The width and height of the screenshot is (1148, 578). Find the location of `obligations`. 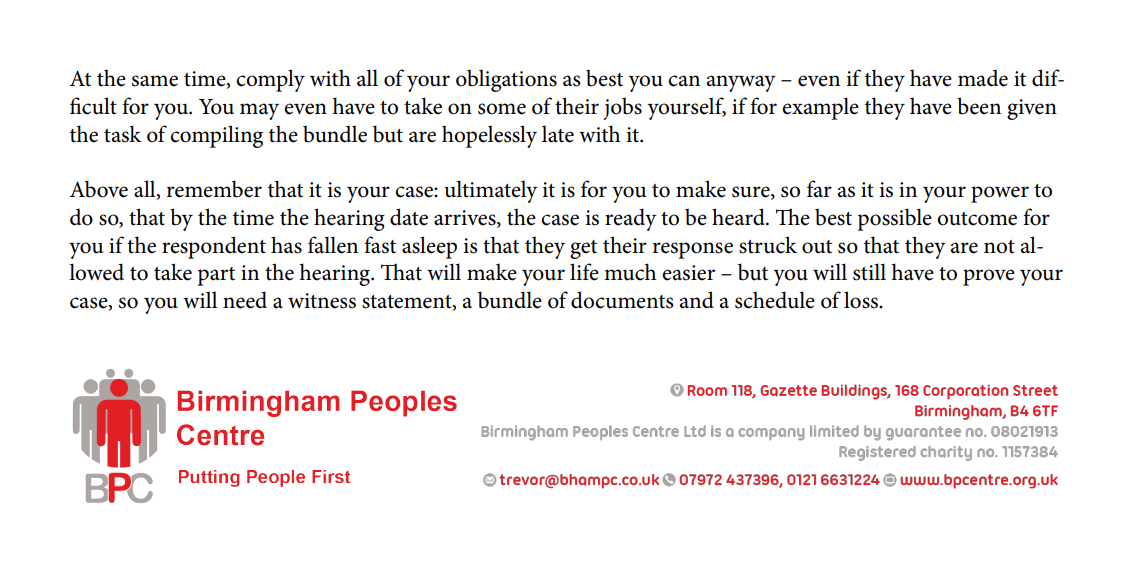

obligations is located at coordinates (506, 80).
